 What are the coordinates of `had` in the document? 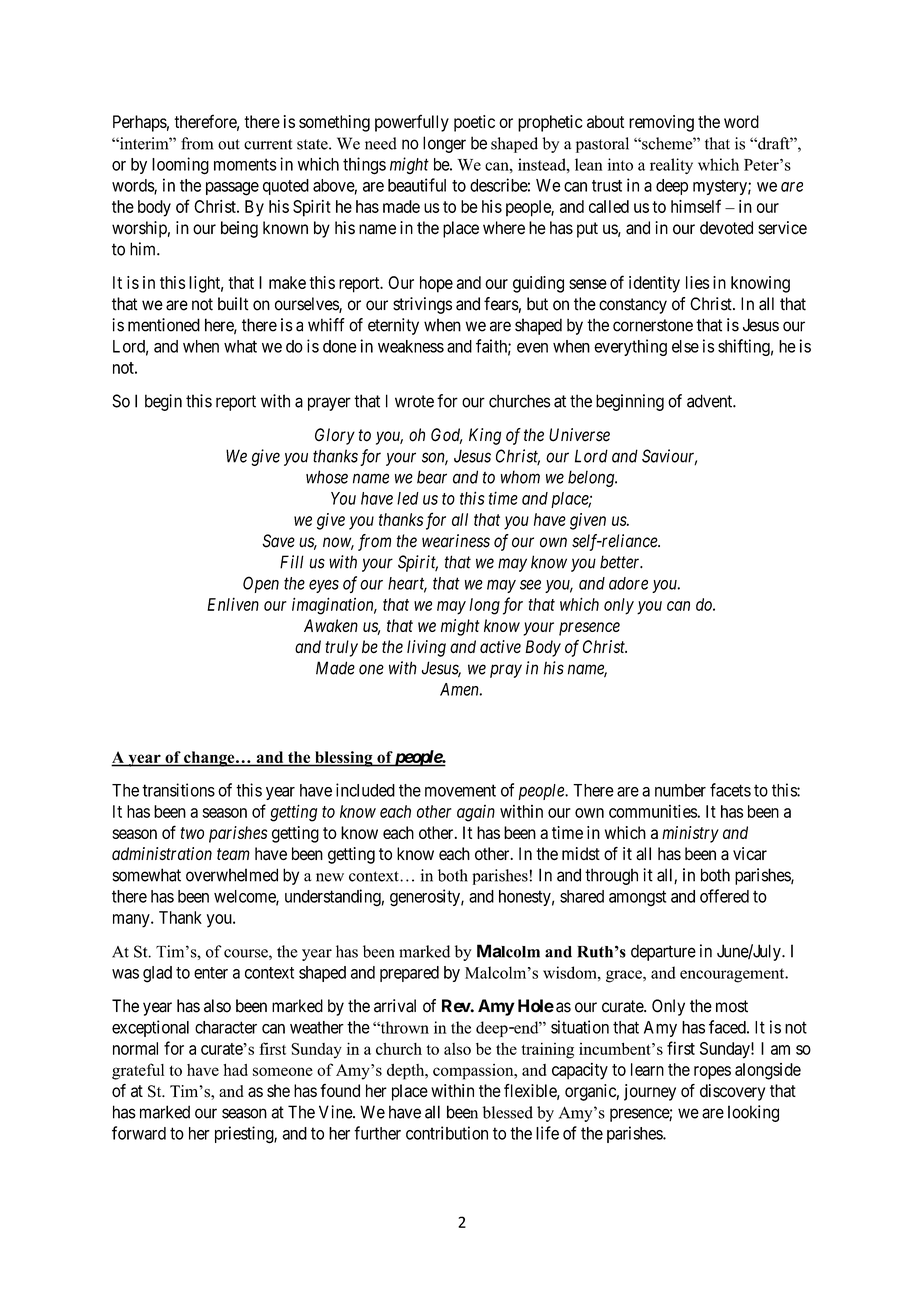 It's located at (235, 1070).
